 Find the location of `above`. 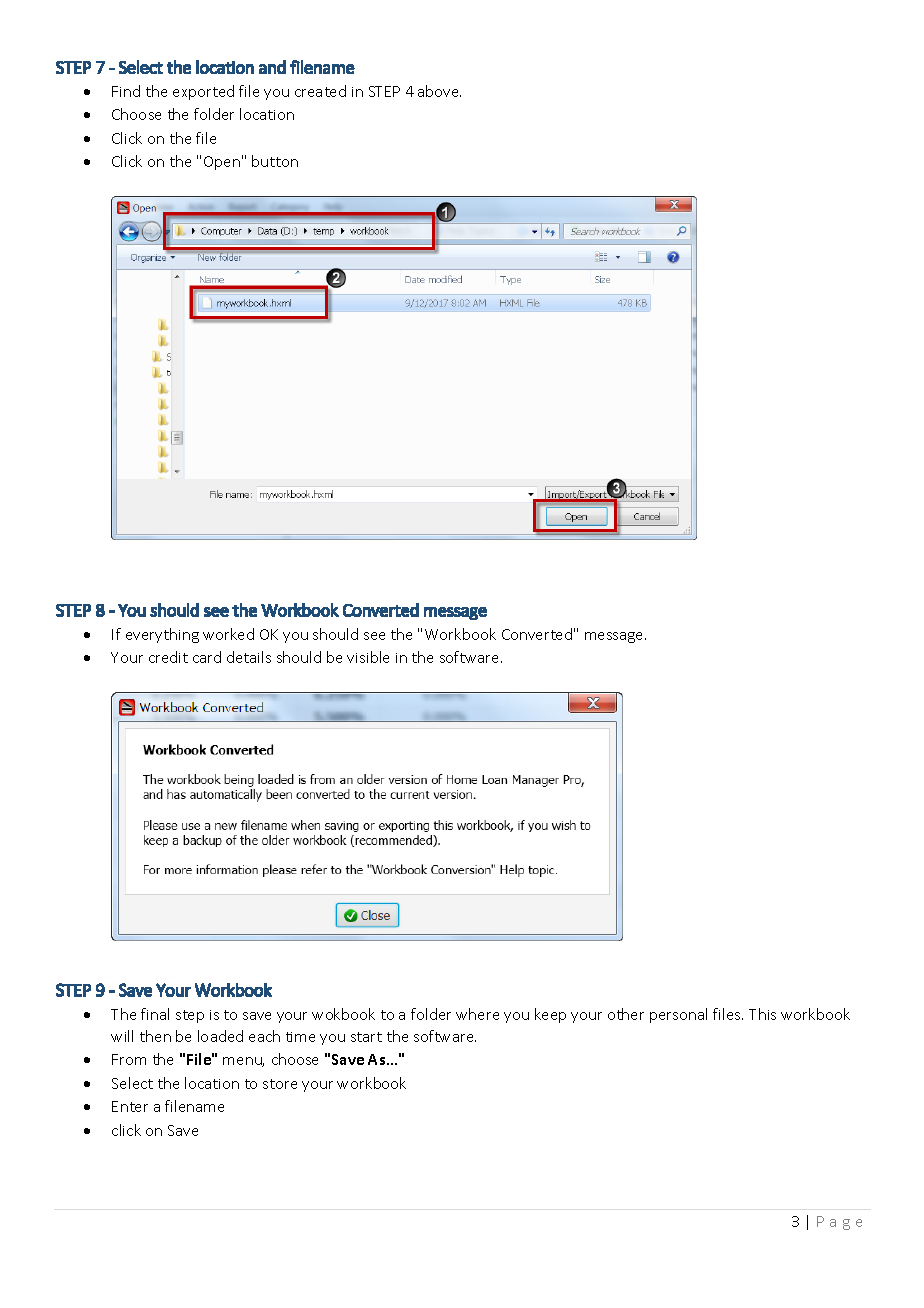

above is located at coordinates (439, 91).
